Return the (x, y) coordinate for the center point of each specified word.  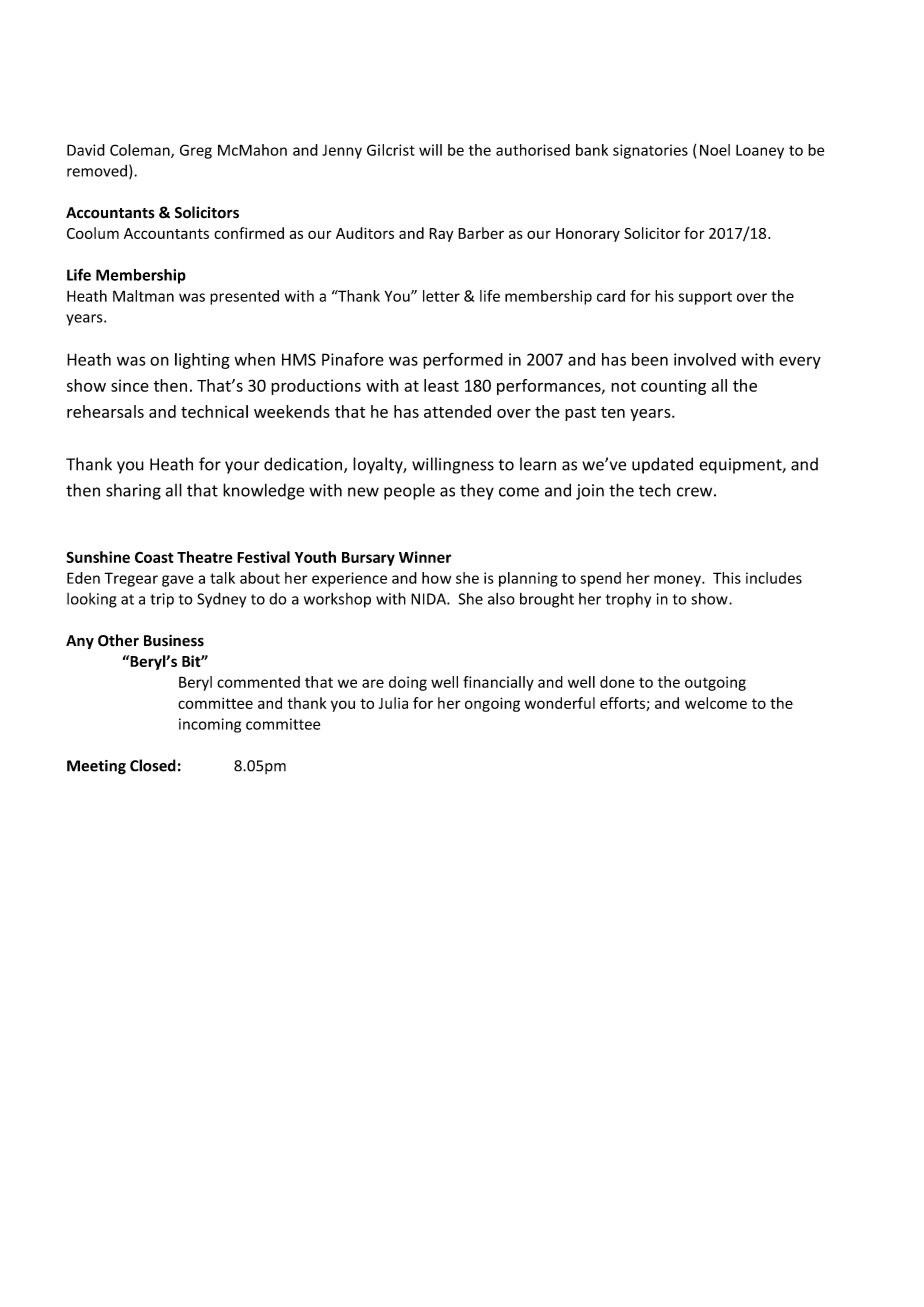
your (242, 467)
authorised (533, 150)
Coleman (141, 151)
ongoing (492, 704)
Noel (715, 150)
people (409, 492)
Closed (153, 765)
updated (662, 465)
